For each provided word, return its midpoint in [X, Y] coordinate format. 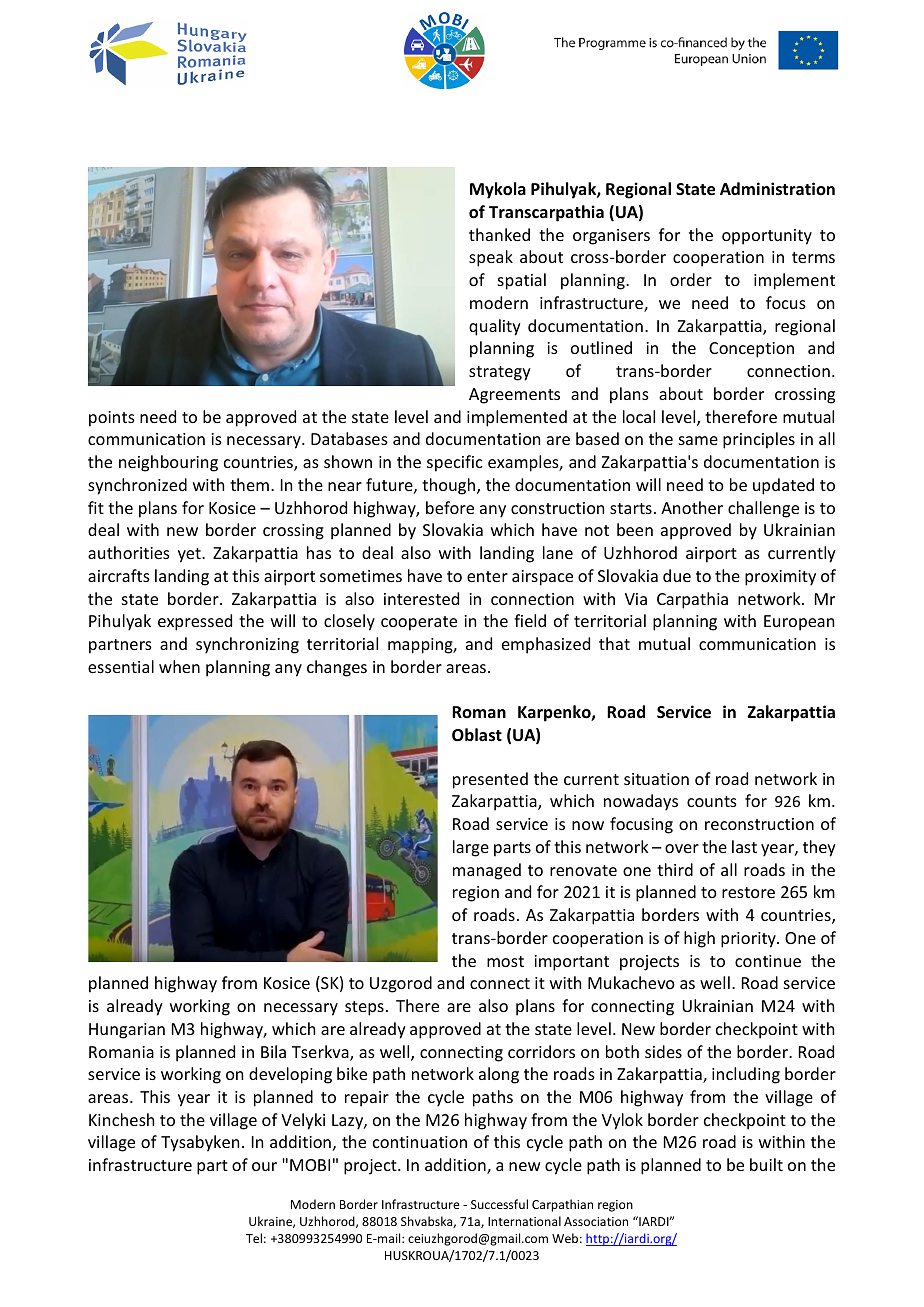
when [179, 666]
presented [490, 780]
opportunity [767, 237]
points [112, 419]
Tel [254, 1238]
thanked [499, 234]
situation [656, 779]
